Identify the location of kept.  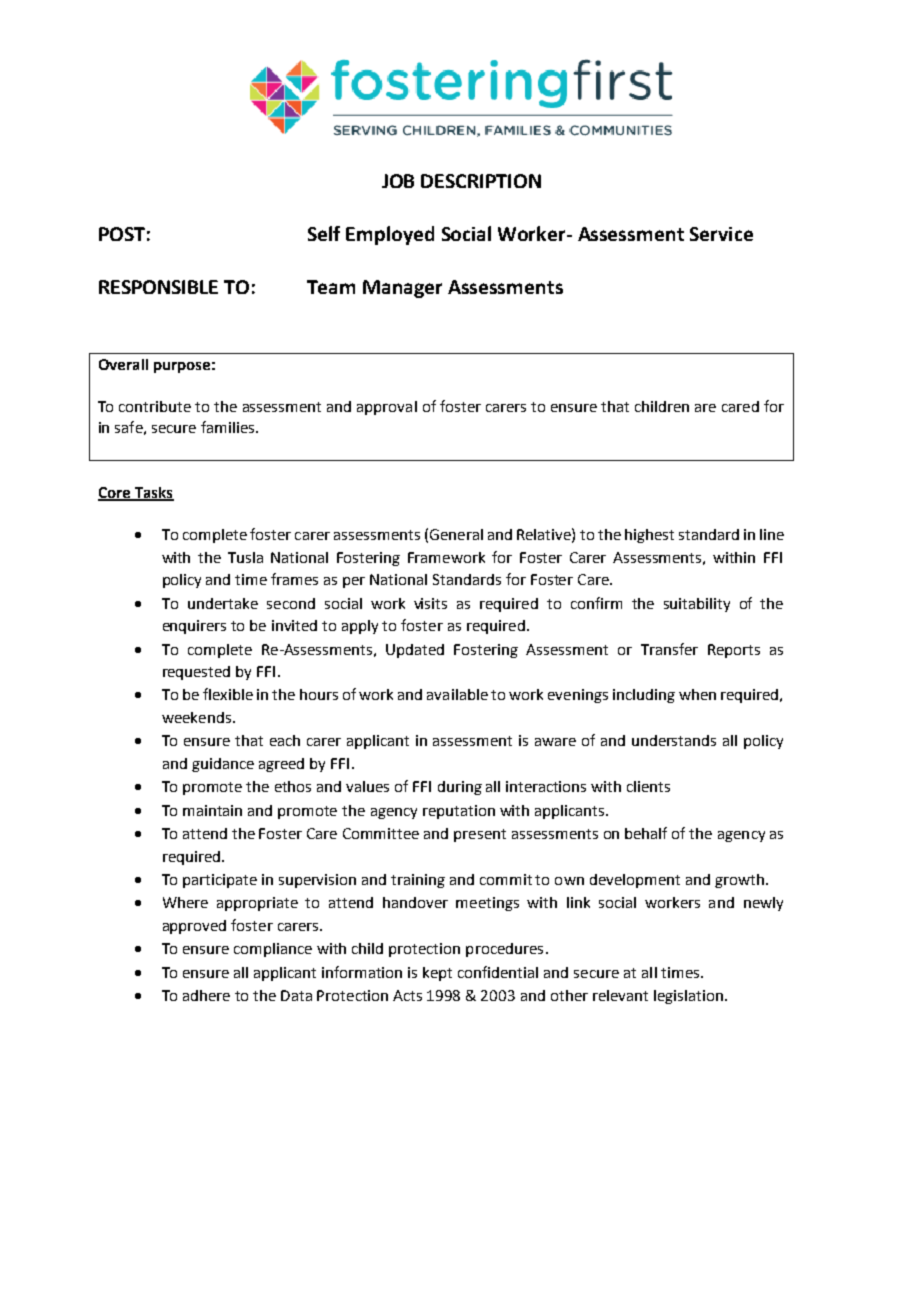
(437, 974).
